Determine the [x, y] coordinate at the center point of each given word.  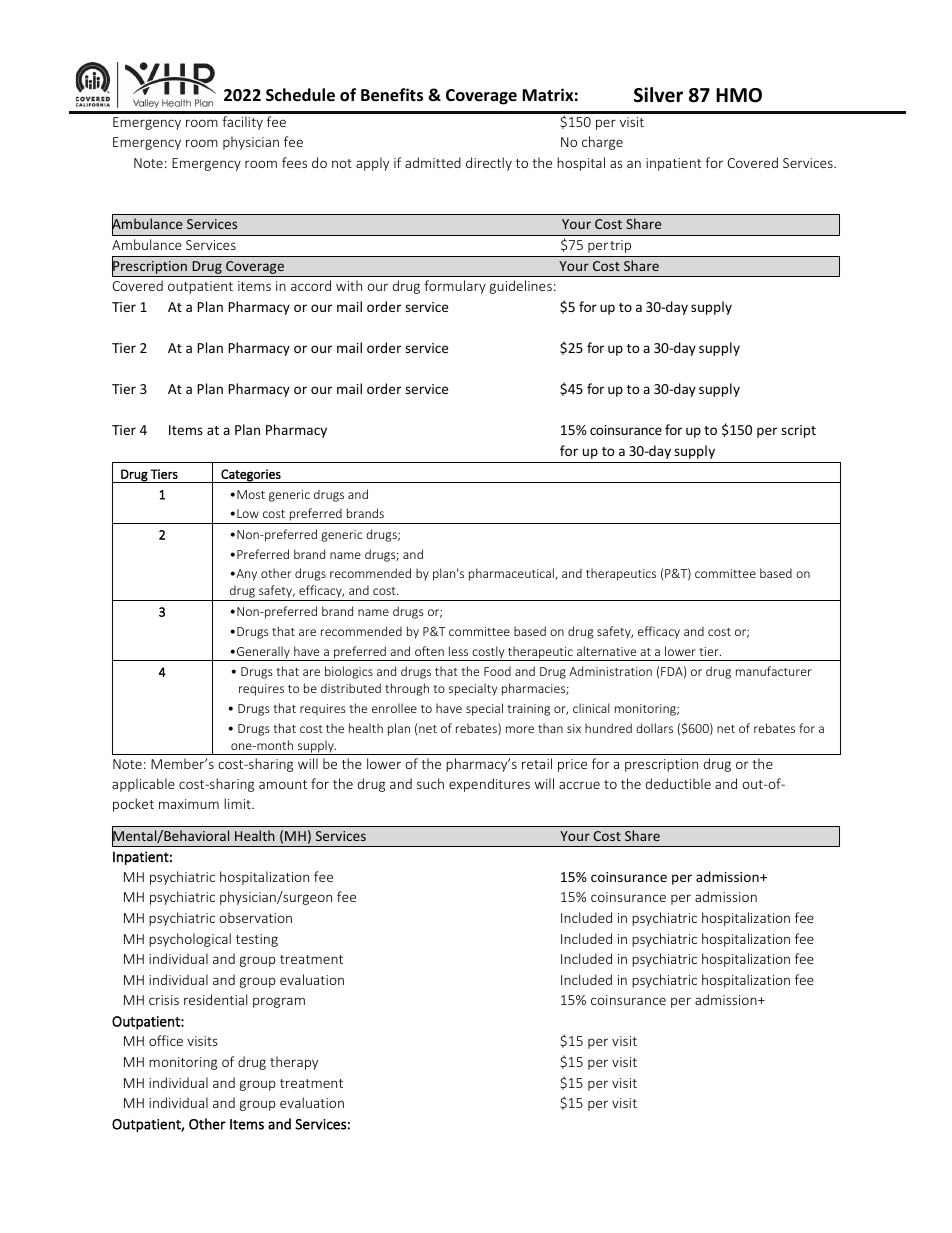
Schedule [300, 95]
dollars [654, 728]
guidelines [521, 287]
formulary [455, 287]
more [520, 729]
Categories [251, 476]
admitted [433, 162]
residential [215, 999]
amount [283, 784]
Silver [658, 95]
